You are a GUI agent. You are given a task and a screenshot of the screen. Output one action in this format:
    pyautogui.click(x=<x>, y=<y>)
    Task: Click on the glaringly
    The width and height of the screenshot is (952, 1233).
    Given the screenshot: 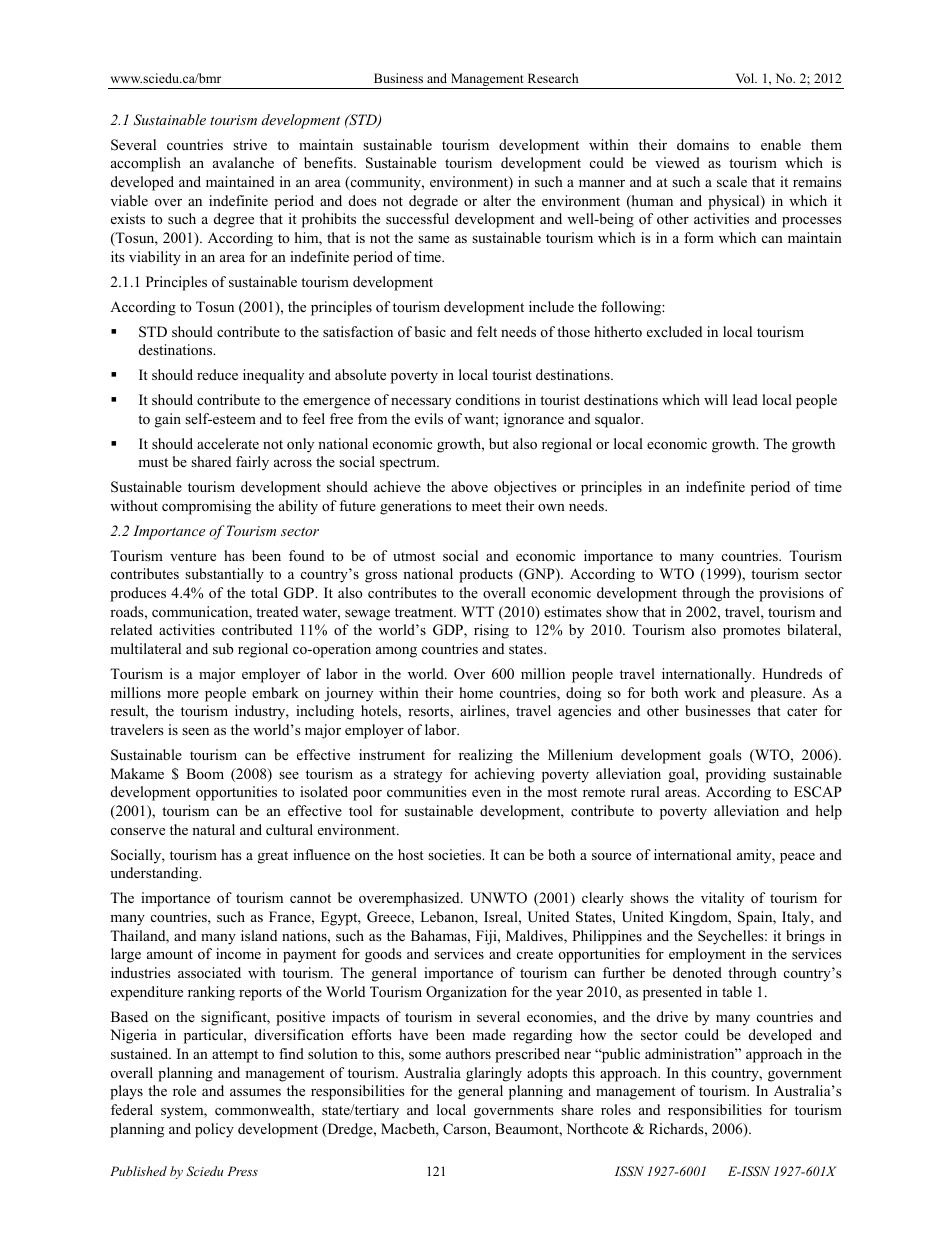 What is the action you would take?
    pyautogui.click(x=494, y=1074)
